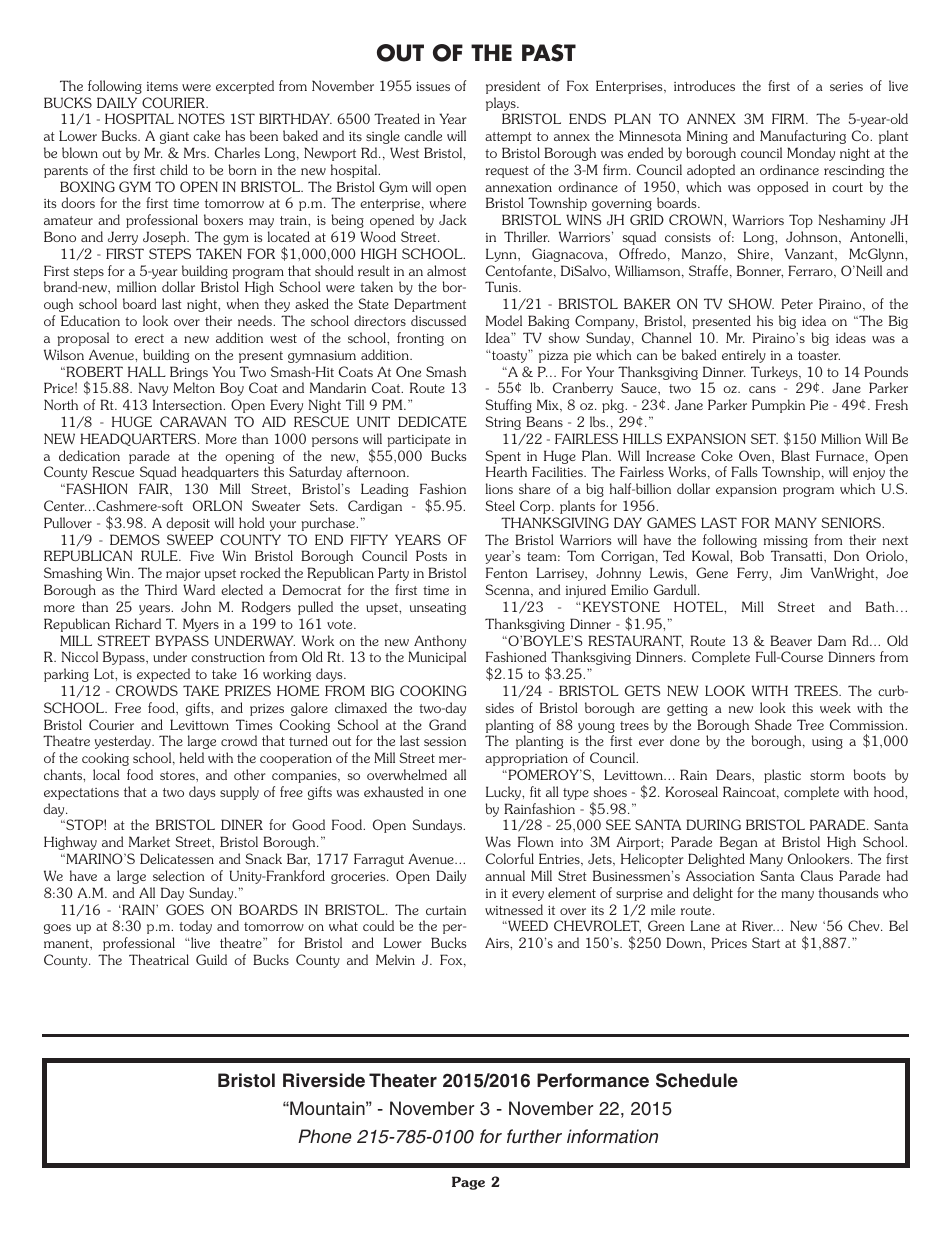 The height and width of the screenshot is (1233, 952). I want to click on selection, so click(179, 875).
